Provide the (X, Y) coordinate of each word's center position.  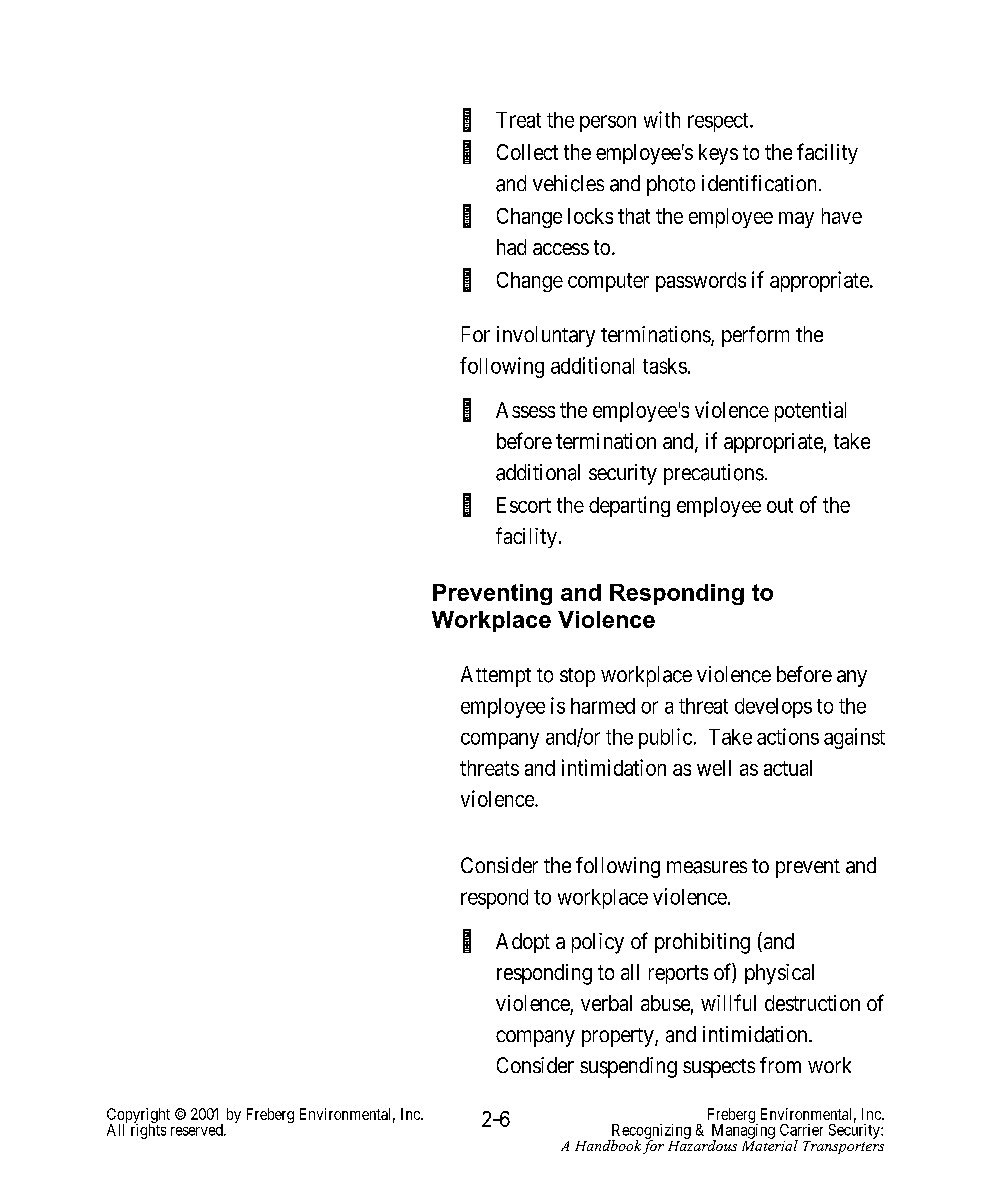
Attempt (496, 676)
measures (707, 867)
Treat (518, 120)
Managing (743, 1131)
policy (598, 943)
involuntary (546, 336)
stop (577, 677)
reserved (198, 1130)
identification (759, 183)
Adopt (523, 943)
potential (810, 411)
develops (773, 708)
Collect (527, 152)
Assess (525, 410)
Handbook (608, 1145)
